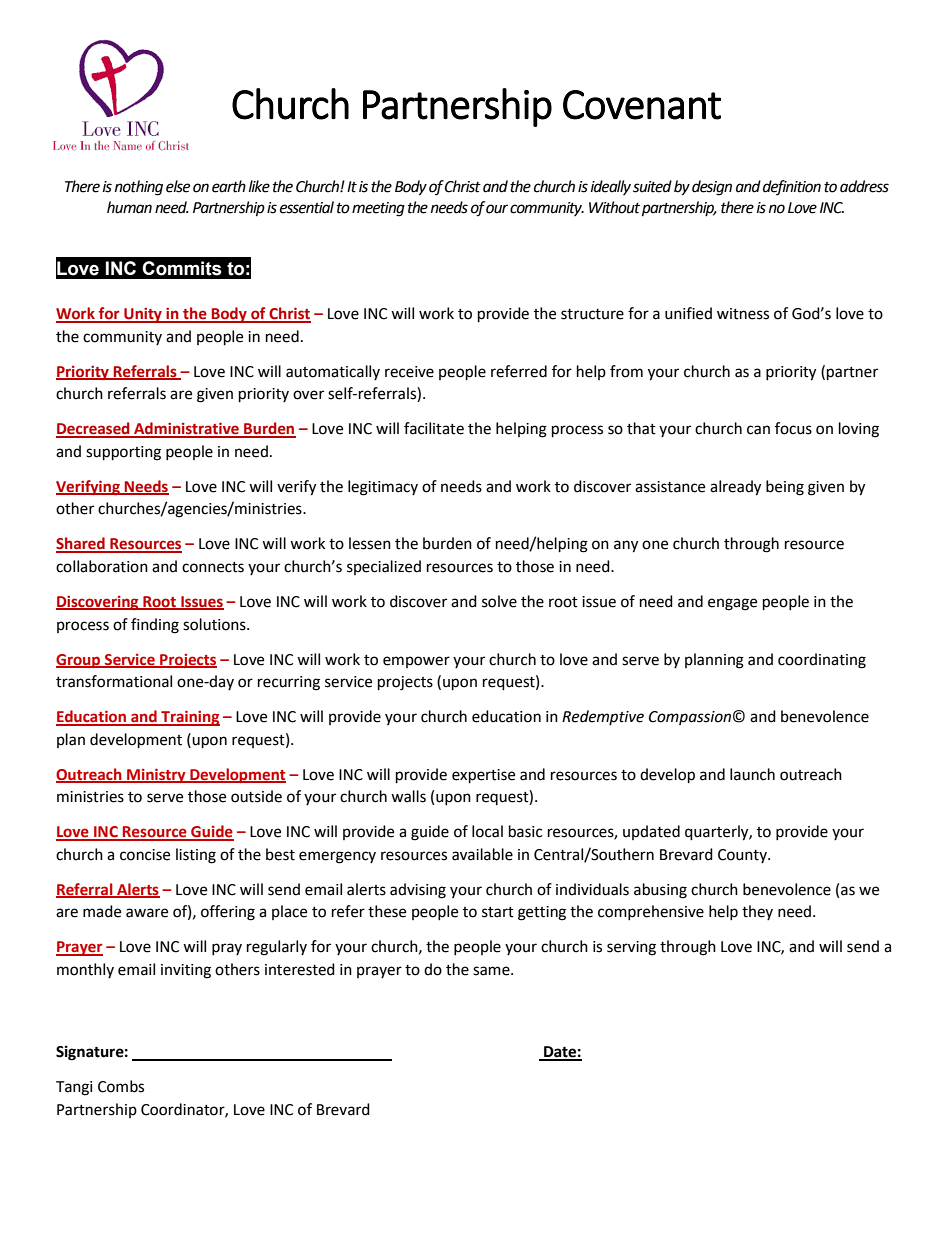  Describe the element at coordinates (196, 856) in the image. I see `listing` at that location.
